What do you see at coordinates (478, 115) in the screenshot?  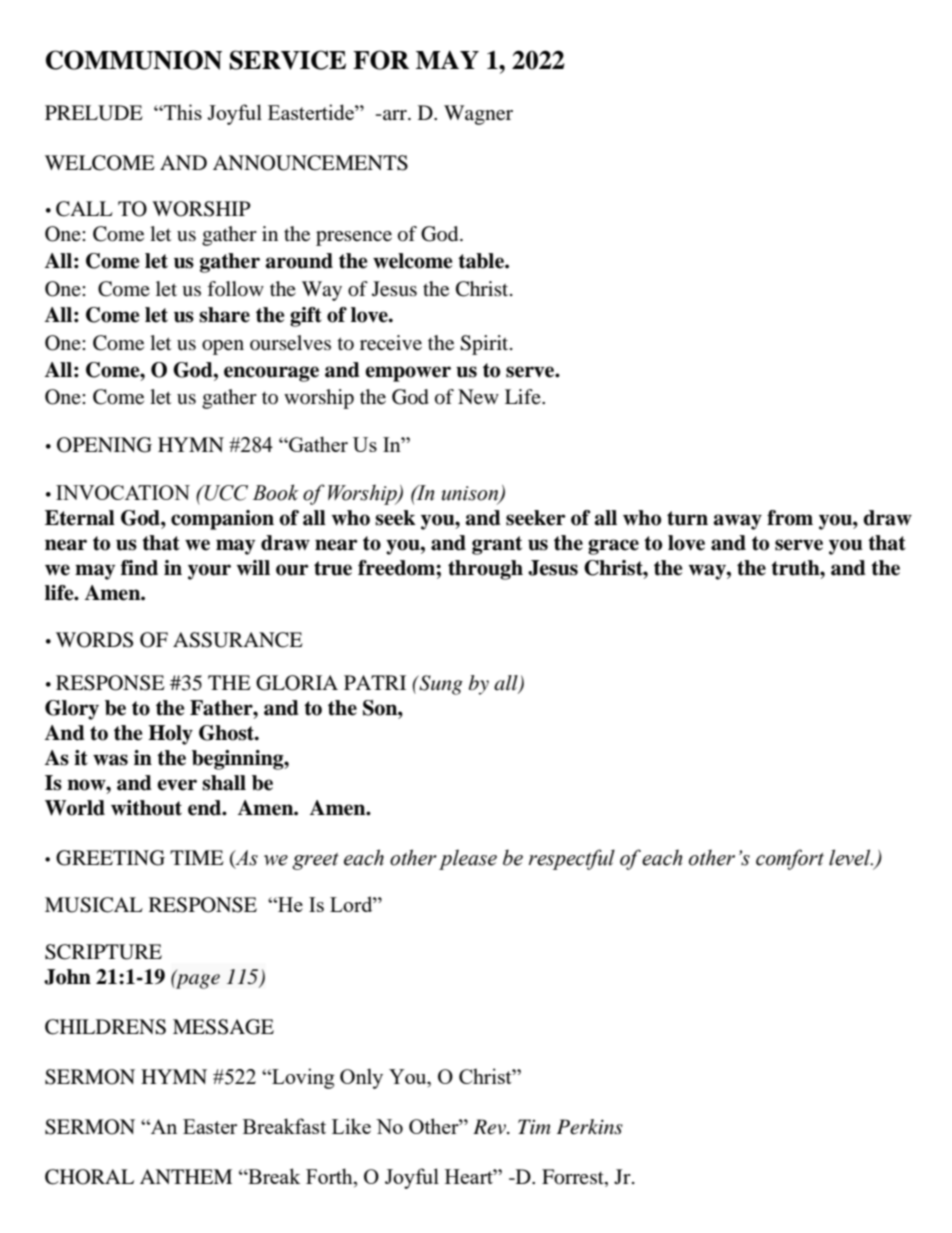 I see `Wagner` at bounding box center [478, 115].
